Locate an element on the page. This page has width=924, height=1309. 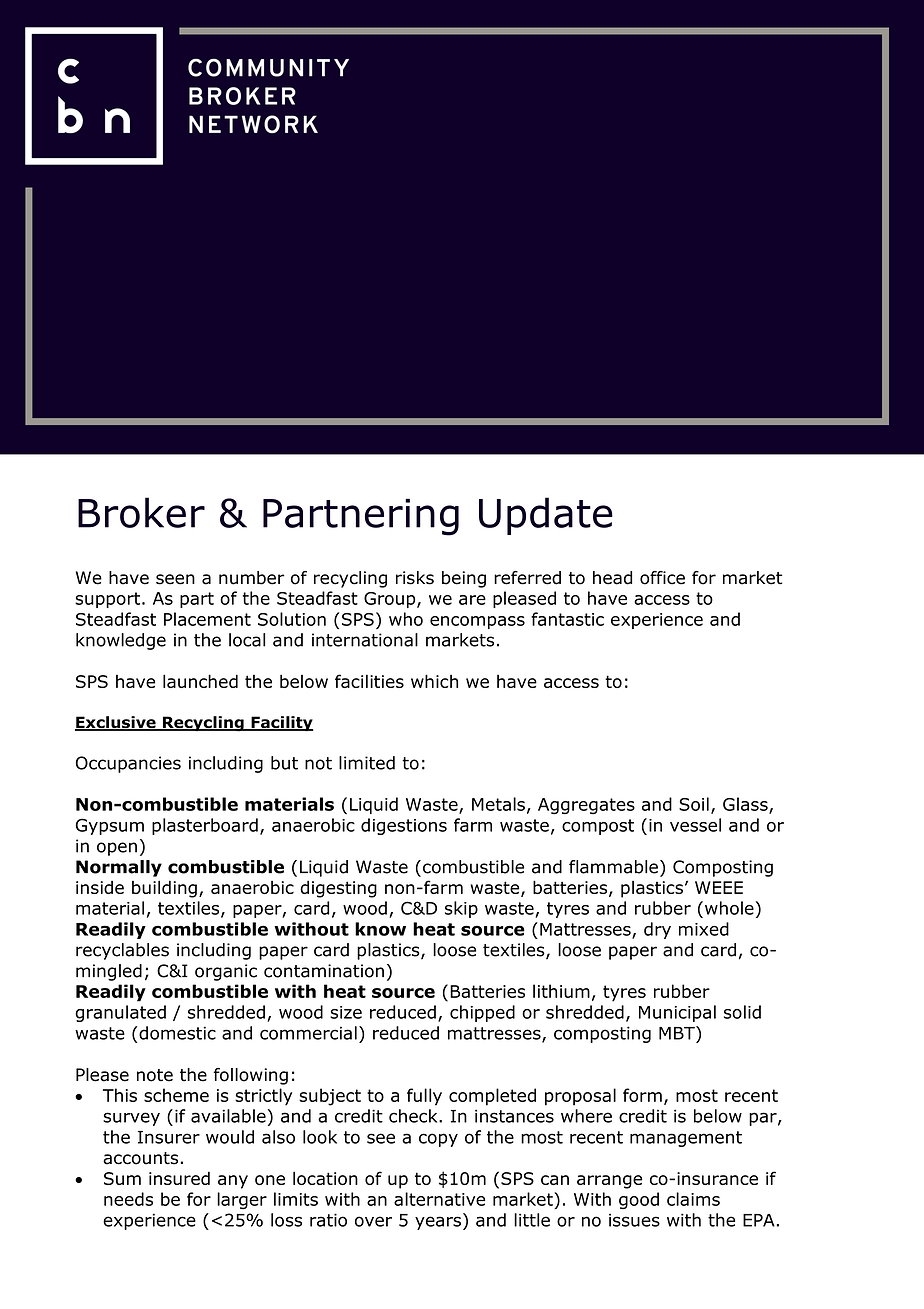
risks is located at coordinates (415, 578).
